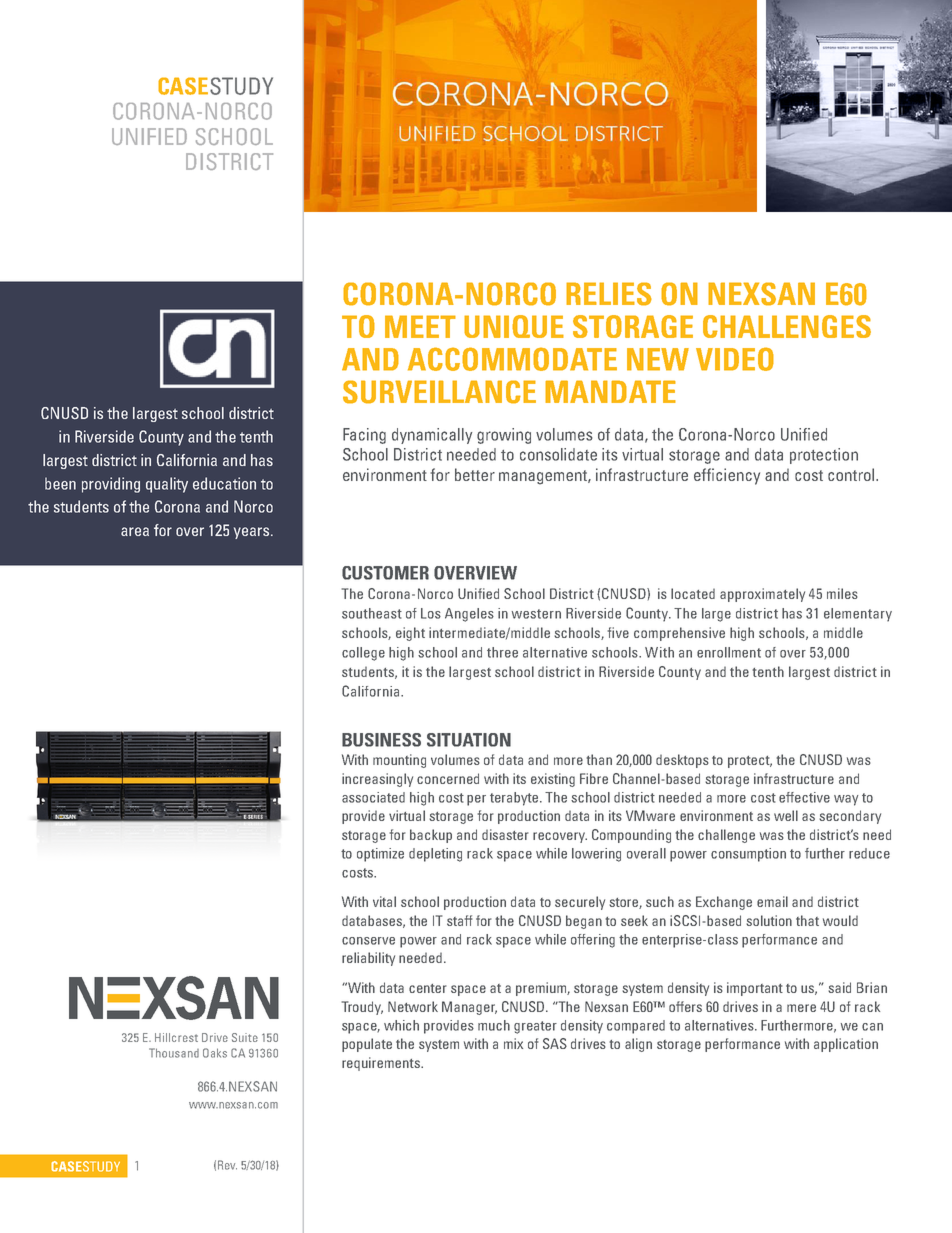 The width and height of the screenshot is (952, 1233). I want to click on VIDEO, so click(735, 359).
